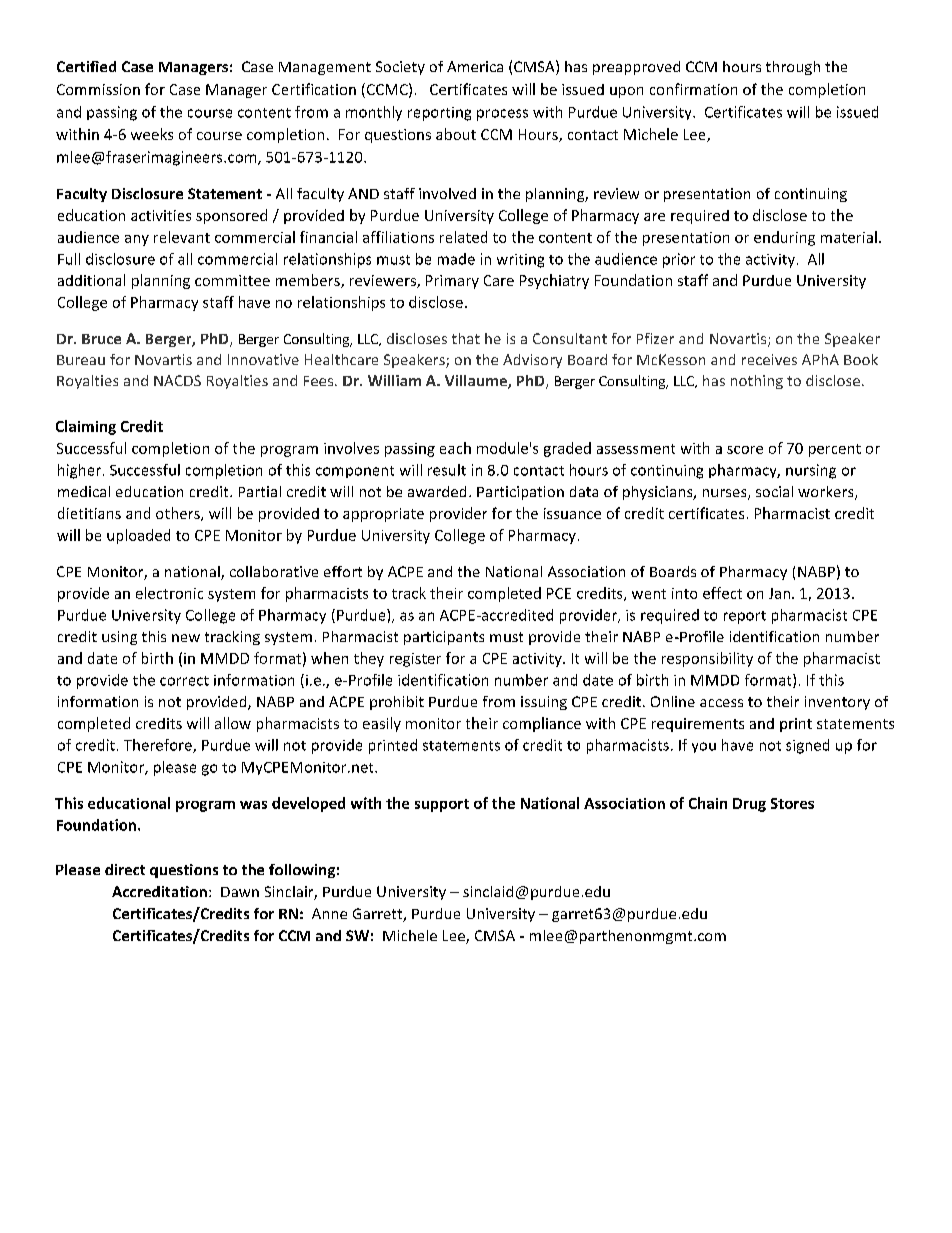 The height and width of the screenshot is (1233, 952). I want to click on social, so click(774, 491).
